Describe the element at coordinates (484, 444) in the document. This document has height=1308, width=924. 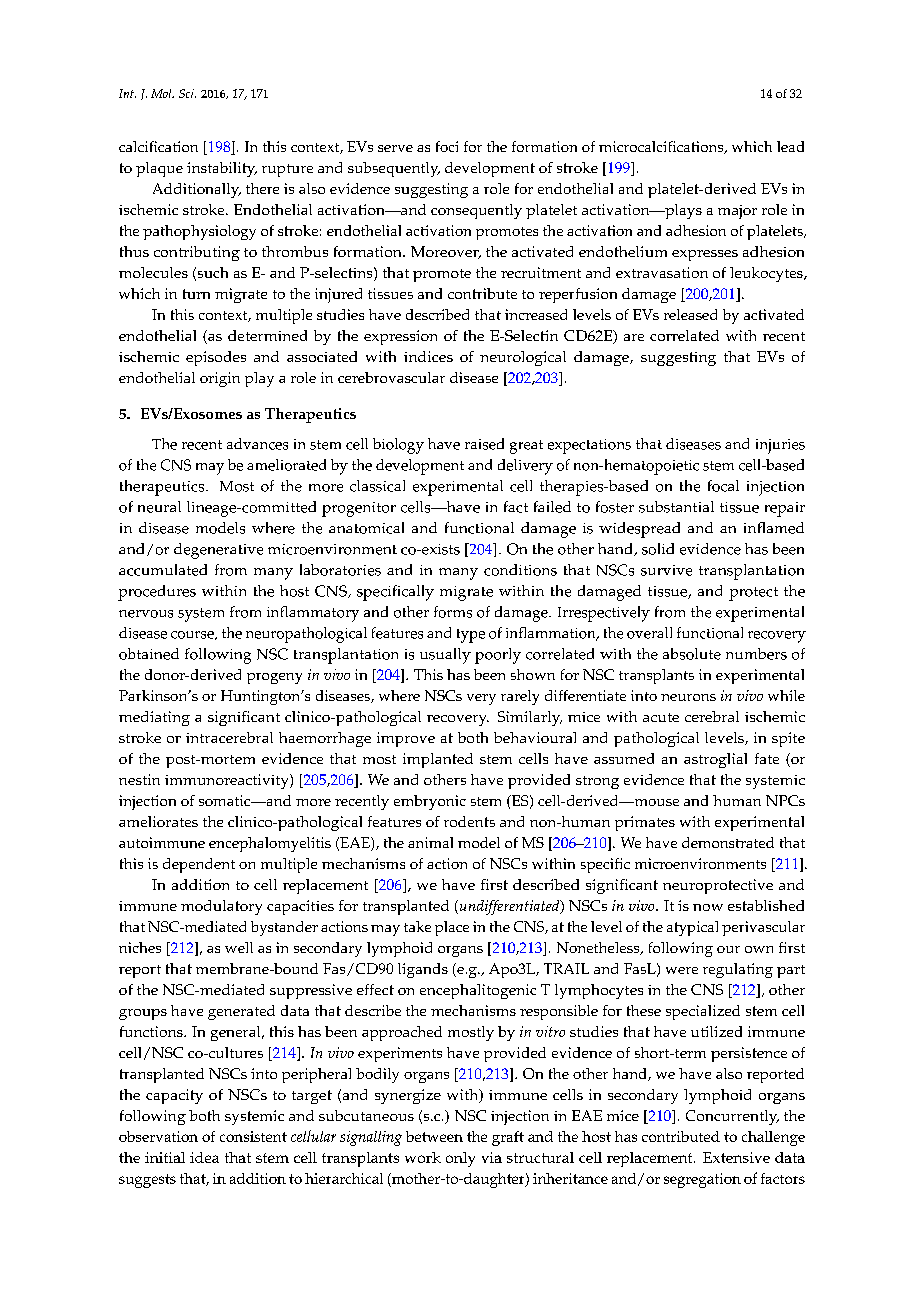
I see `raised` at that location.
